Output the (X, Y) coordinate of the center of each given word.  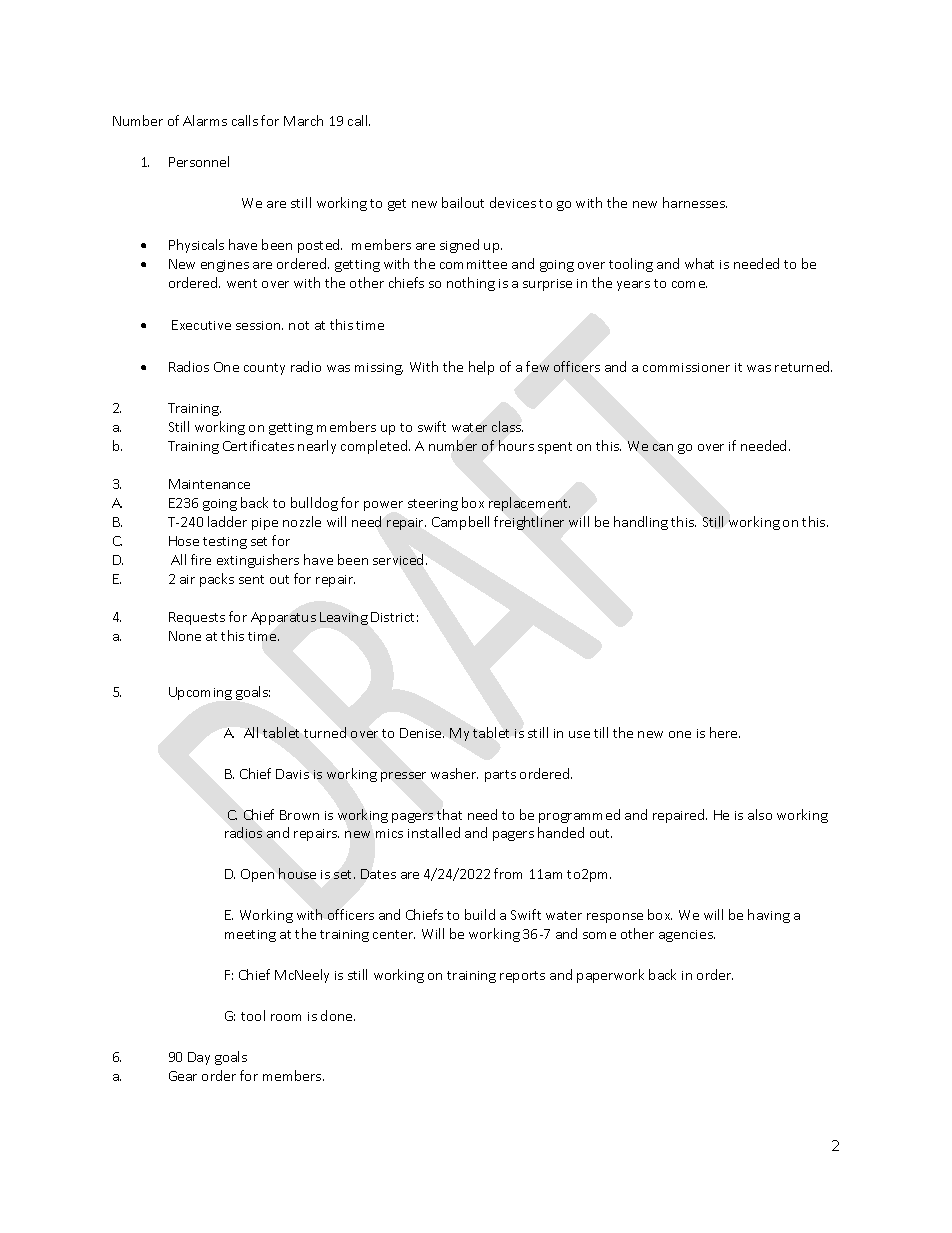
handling (641, 523)
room (286, 1017)
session (259, 325)
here (725, 732)
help (481, 368)
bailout (463, 202)
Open (257, 875)
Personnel (199, 161)
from (508, 873)
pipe (265, 524)
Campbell (460, 523)
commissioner (686, 367)
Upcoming (200, 693)
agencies (687, 936)
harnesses (695, 202)
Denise (422, 733)
